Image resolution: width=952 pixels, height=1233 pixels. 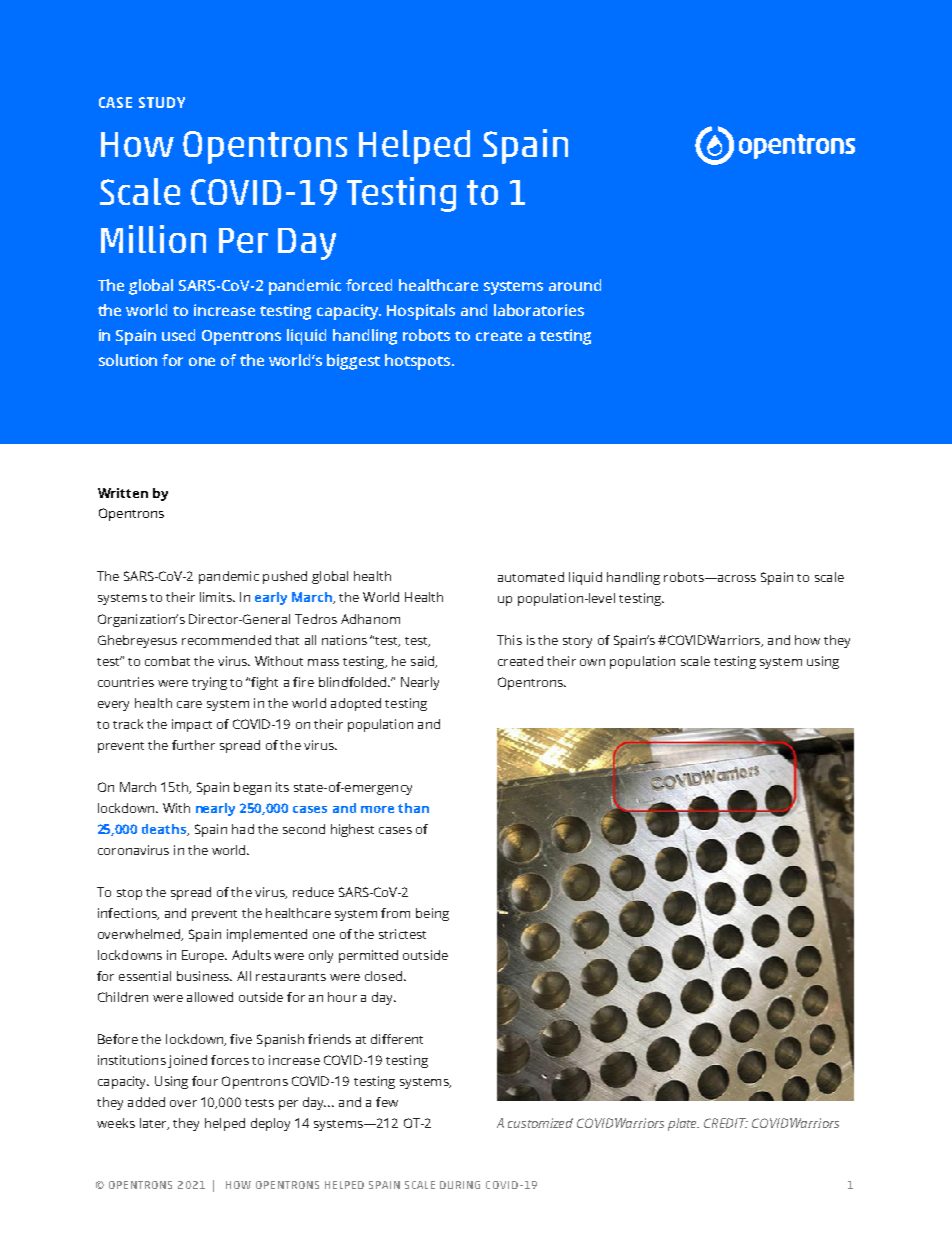 I want to click on later, so click(x=154, y=1124).
